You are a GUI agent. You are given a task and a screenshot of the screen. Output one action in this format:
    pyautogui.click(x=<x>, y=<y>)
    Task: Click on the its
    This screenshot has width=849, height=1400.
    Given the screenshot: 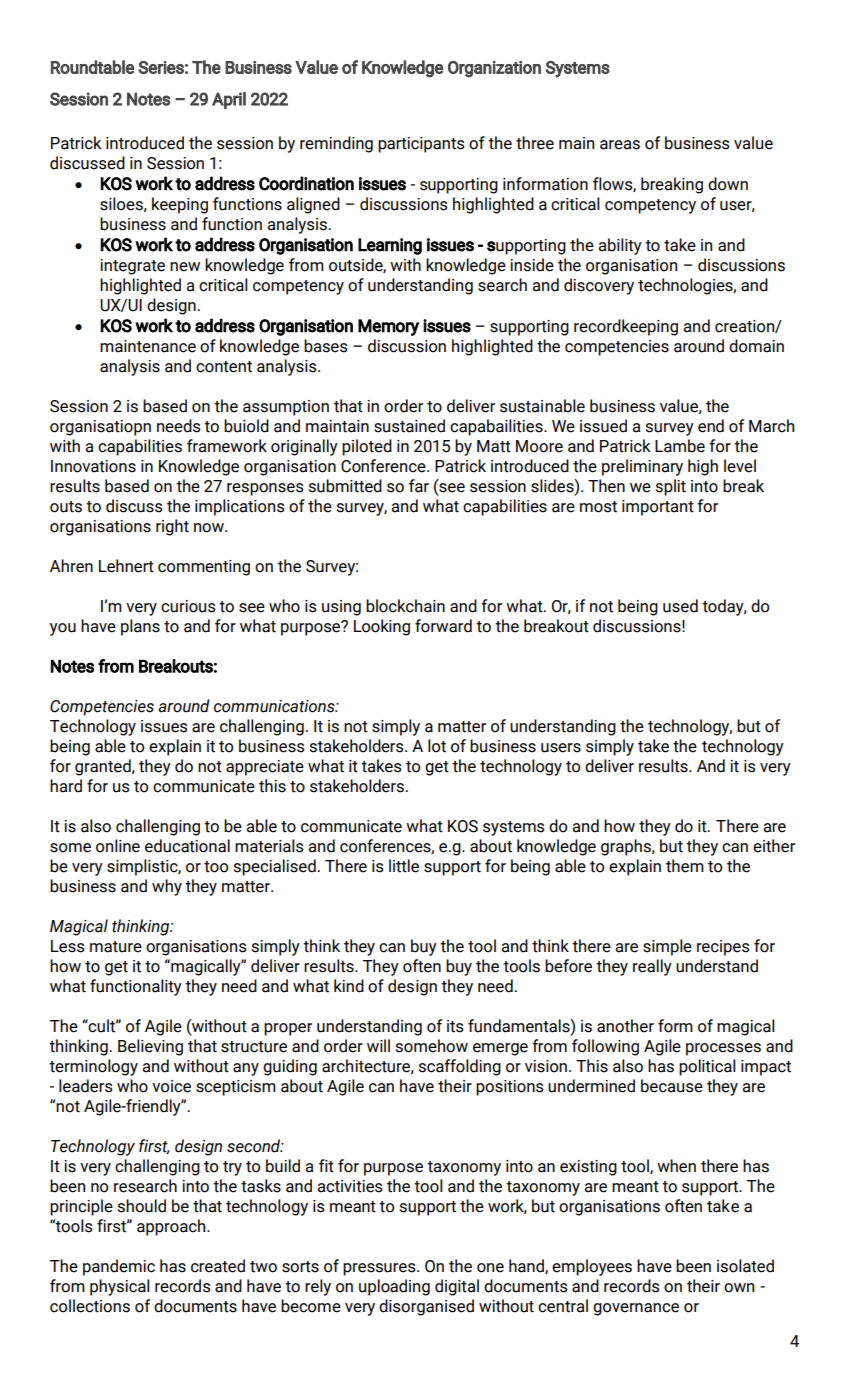 What is the action you would take?
    pyautogui.click(x=455, y=1026)
